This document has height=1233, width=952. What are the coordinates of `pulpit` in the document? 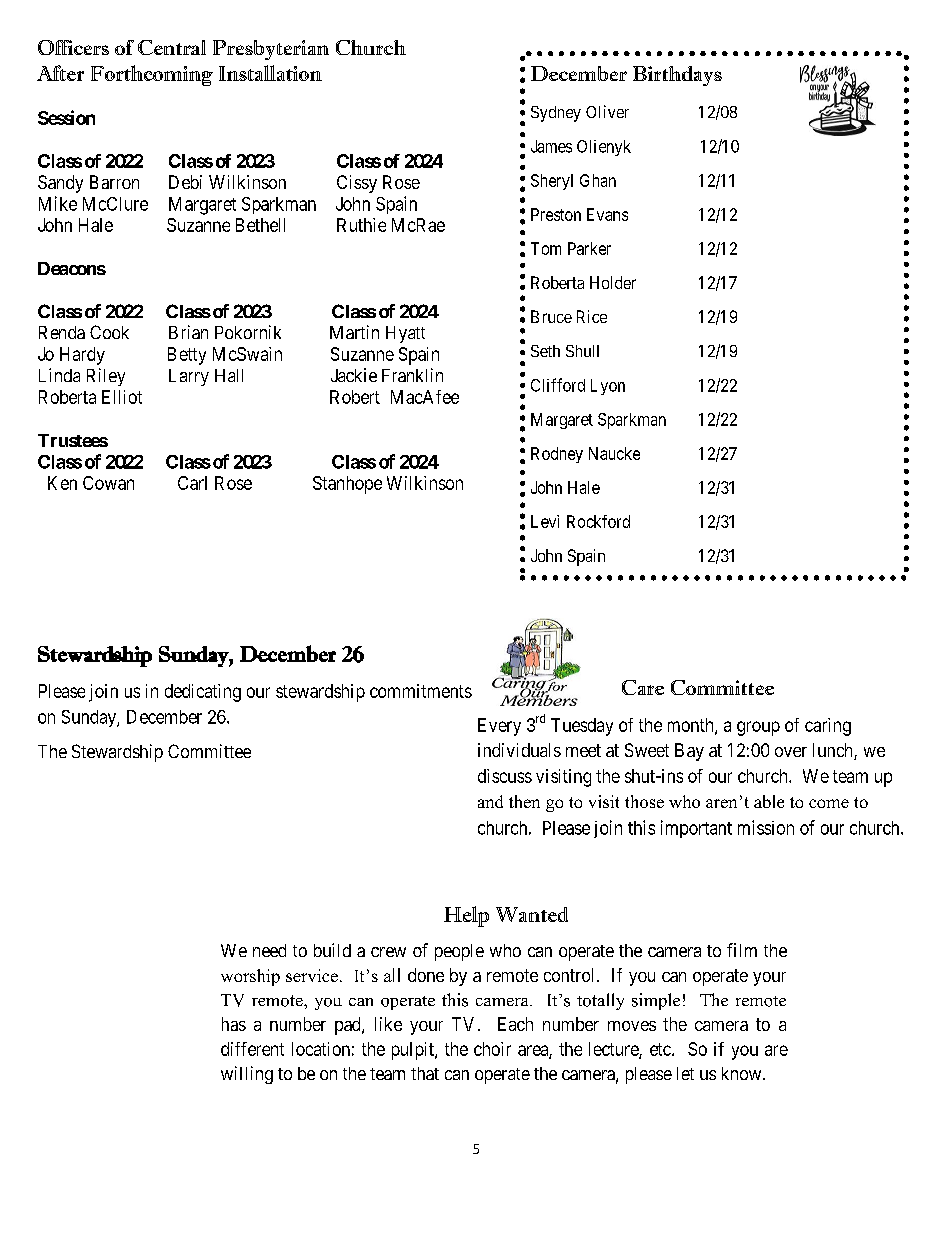 It's located at (414, 1051).
